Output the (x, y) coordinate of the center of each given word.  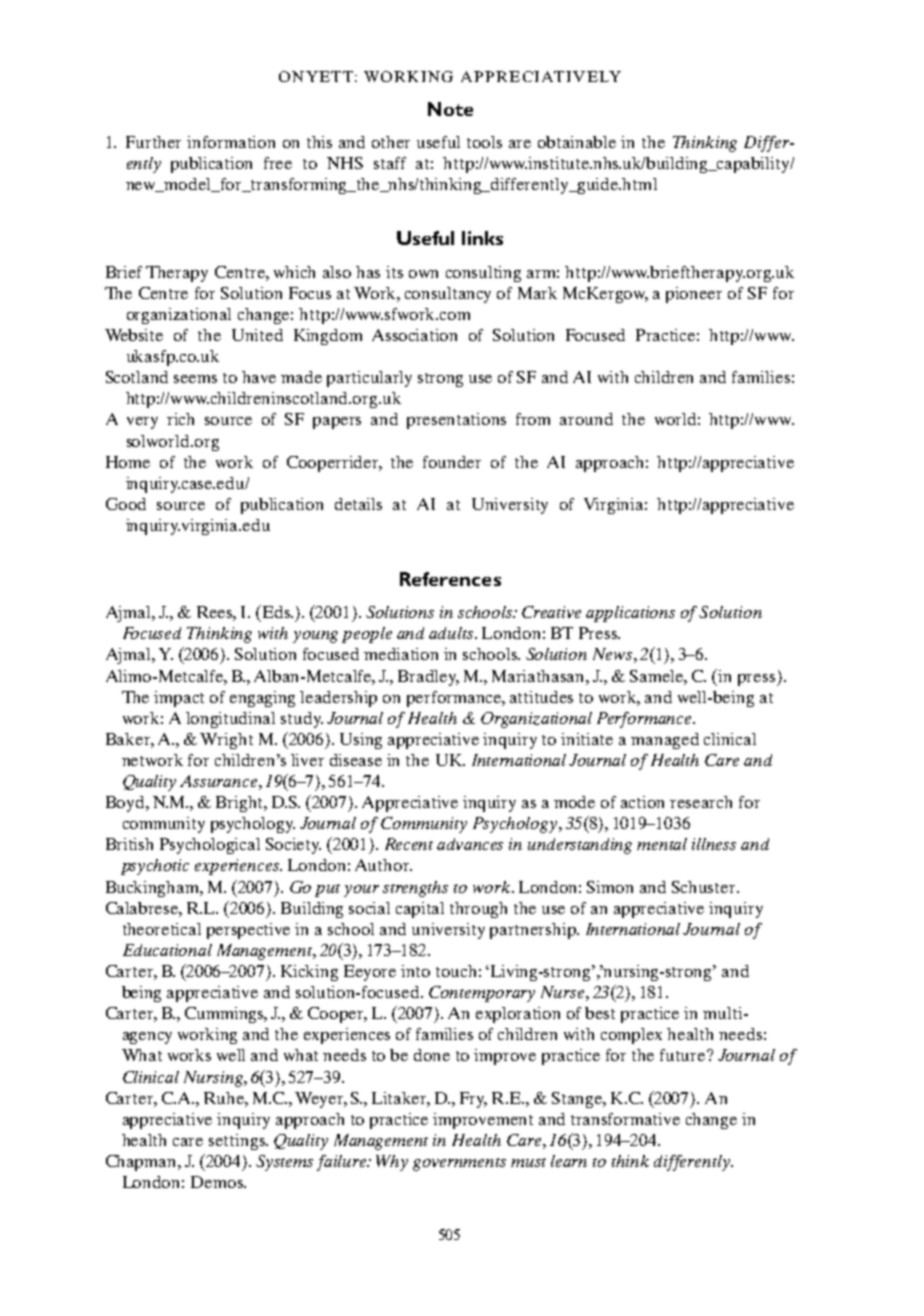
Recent (409, 844)
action (642, 802)
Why (392, 1163)
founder (452, 462)
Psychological (210, 846)
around (586, 419)
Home (128, 462)
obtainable (577, 142)
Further (153, 142)
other (391, 142)
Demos (218, 1182)
